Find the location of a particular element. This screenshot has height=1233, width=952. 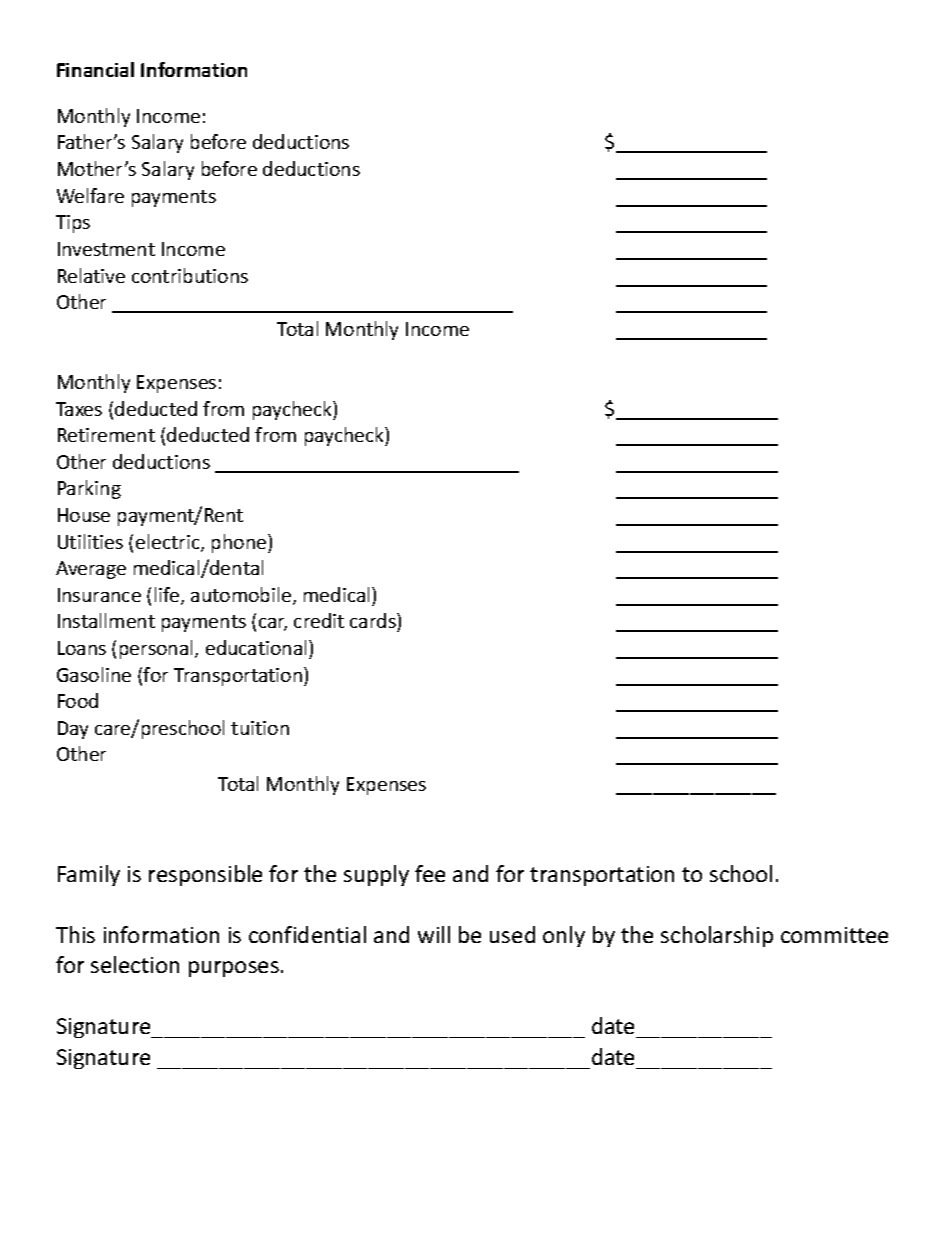

committee is located at coordinates (834, 935).
